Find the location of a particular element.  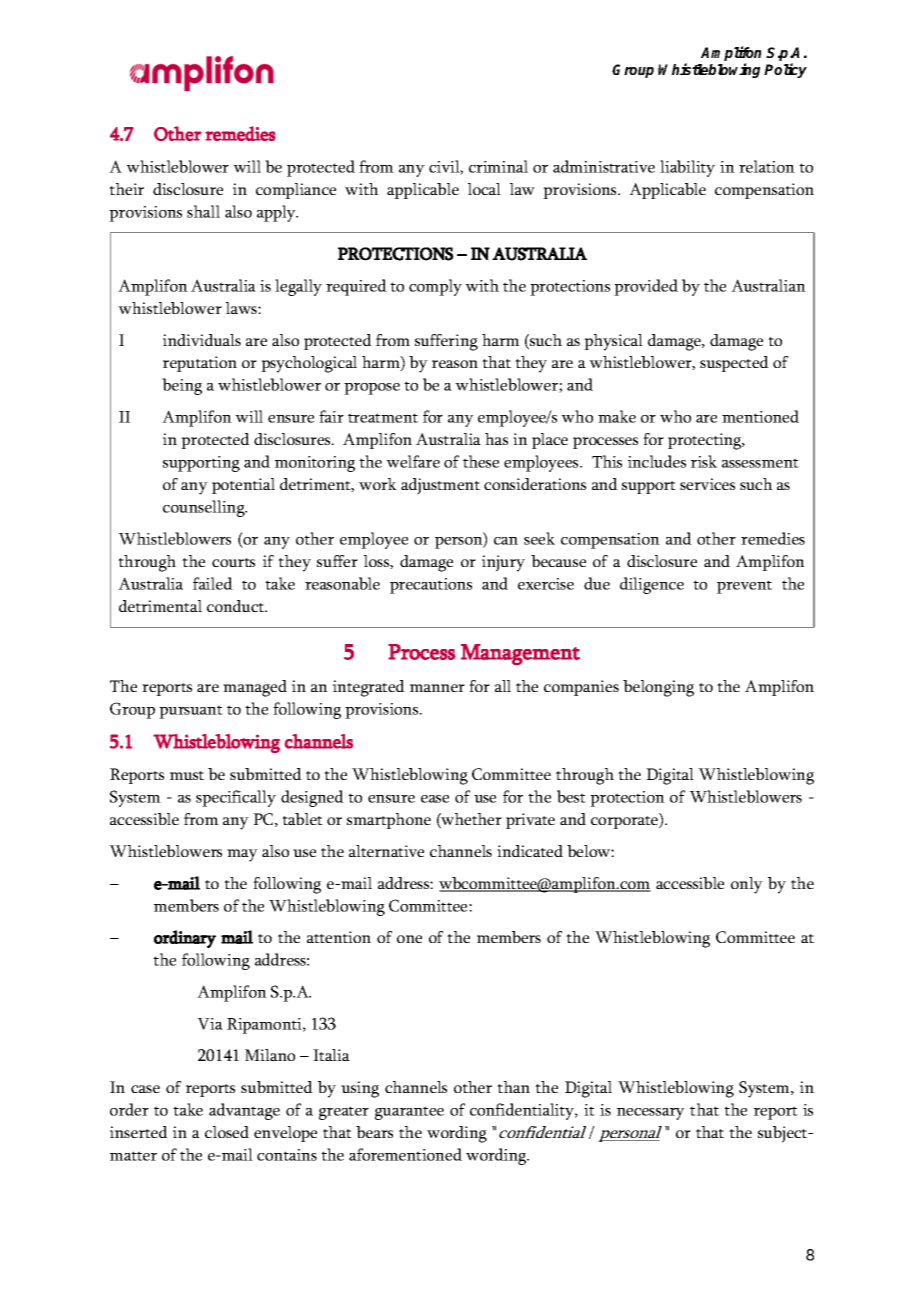

prevent is located at coordinates (744, 587).
